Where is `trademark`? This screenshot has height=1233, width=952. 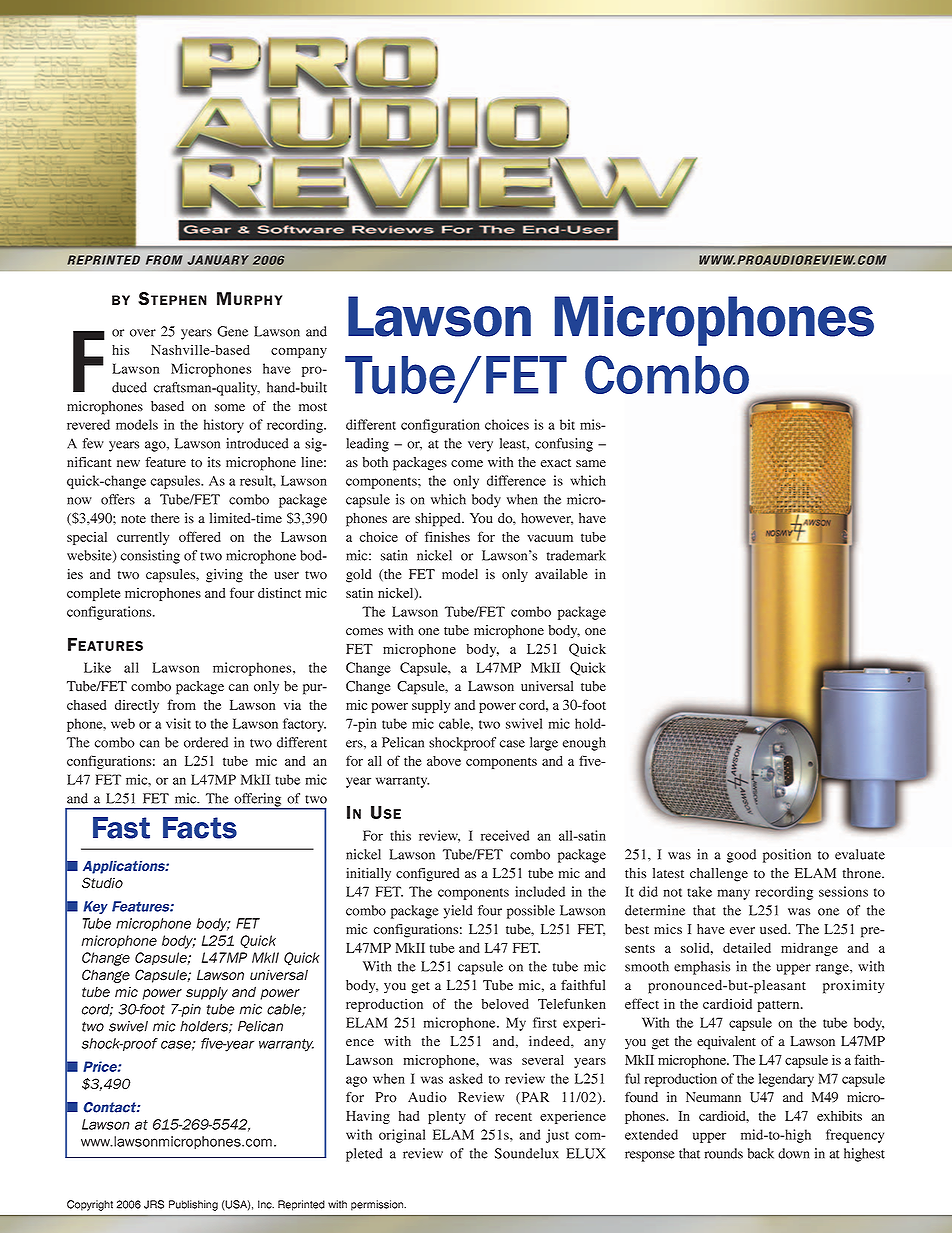 trademark is located at coordinates (576, 555).
